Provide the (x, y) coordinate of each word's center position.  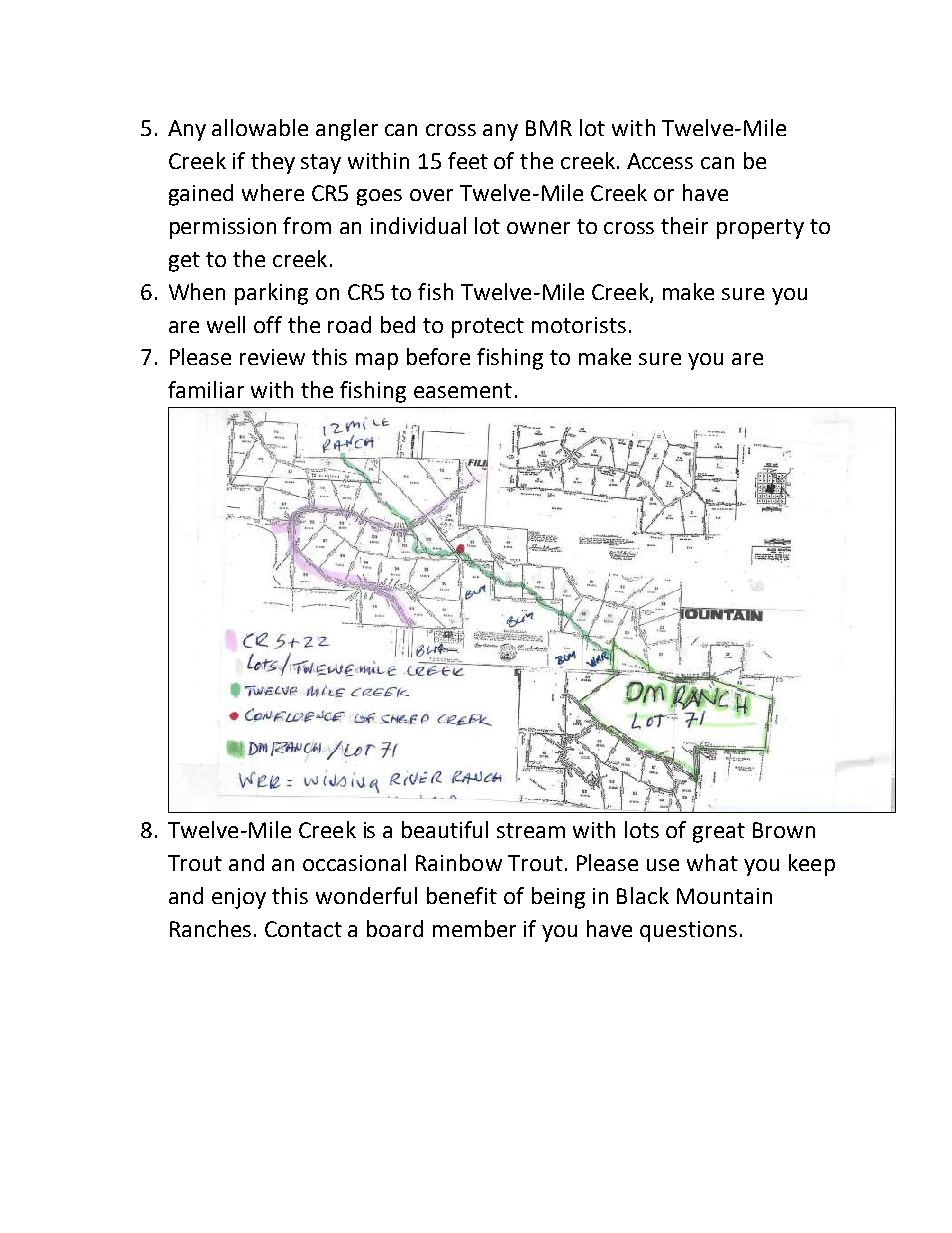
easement (463, 390)
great (719, 833)
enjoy (239, 898)
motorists (579, 325)
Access (660, 161)
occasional (354, 862)
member (474, 928)
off (268, 324)
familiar (206, 389)
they (273, 163)
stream (531, 830)
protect (488, 328)
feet (468, 160)
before (438, 356)
